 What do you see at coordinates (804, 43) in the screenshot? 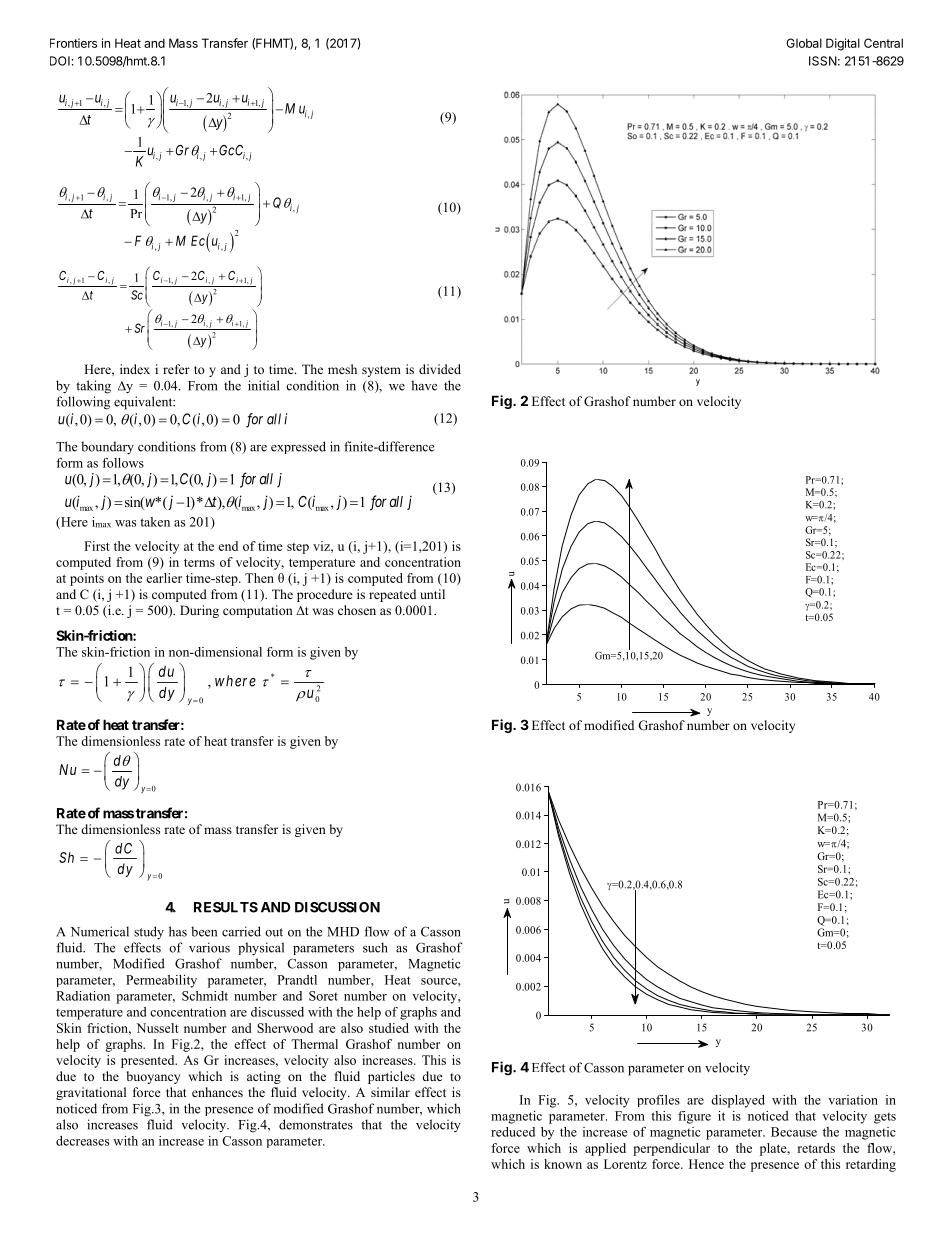
I see `Global` at bounding box center [804, 43].
